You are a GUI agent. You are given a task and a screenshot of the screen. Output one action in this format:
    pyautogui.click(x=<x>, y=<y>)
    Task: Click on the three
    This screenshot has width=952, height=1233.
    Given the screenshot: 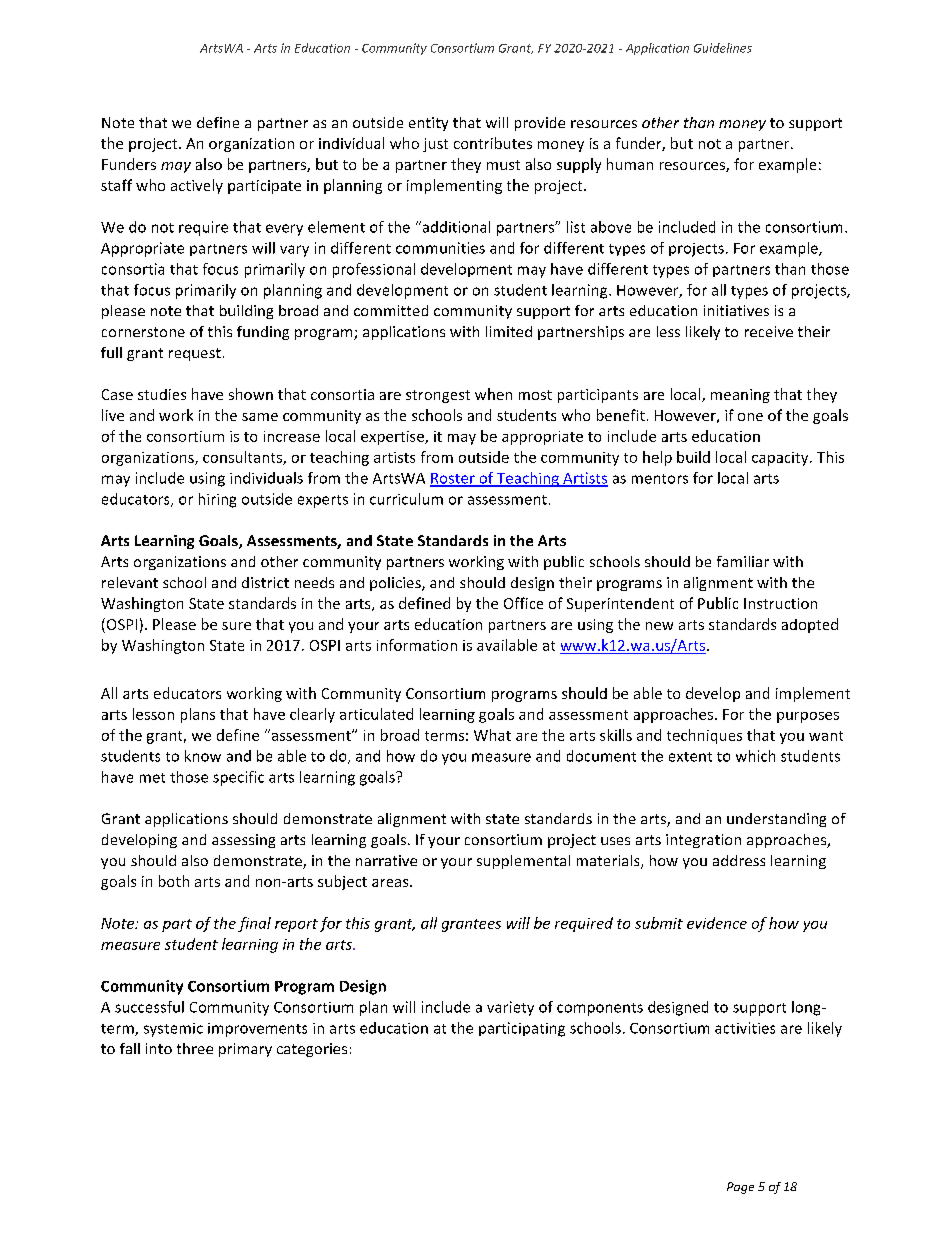 What is the action you would take?
    pyautogui.click(x=195, y=1048)
